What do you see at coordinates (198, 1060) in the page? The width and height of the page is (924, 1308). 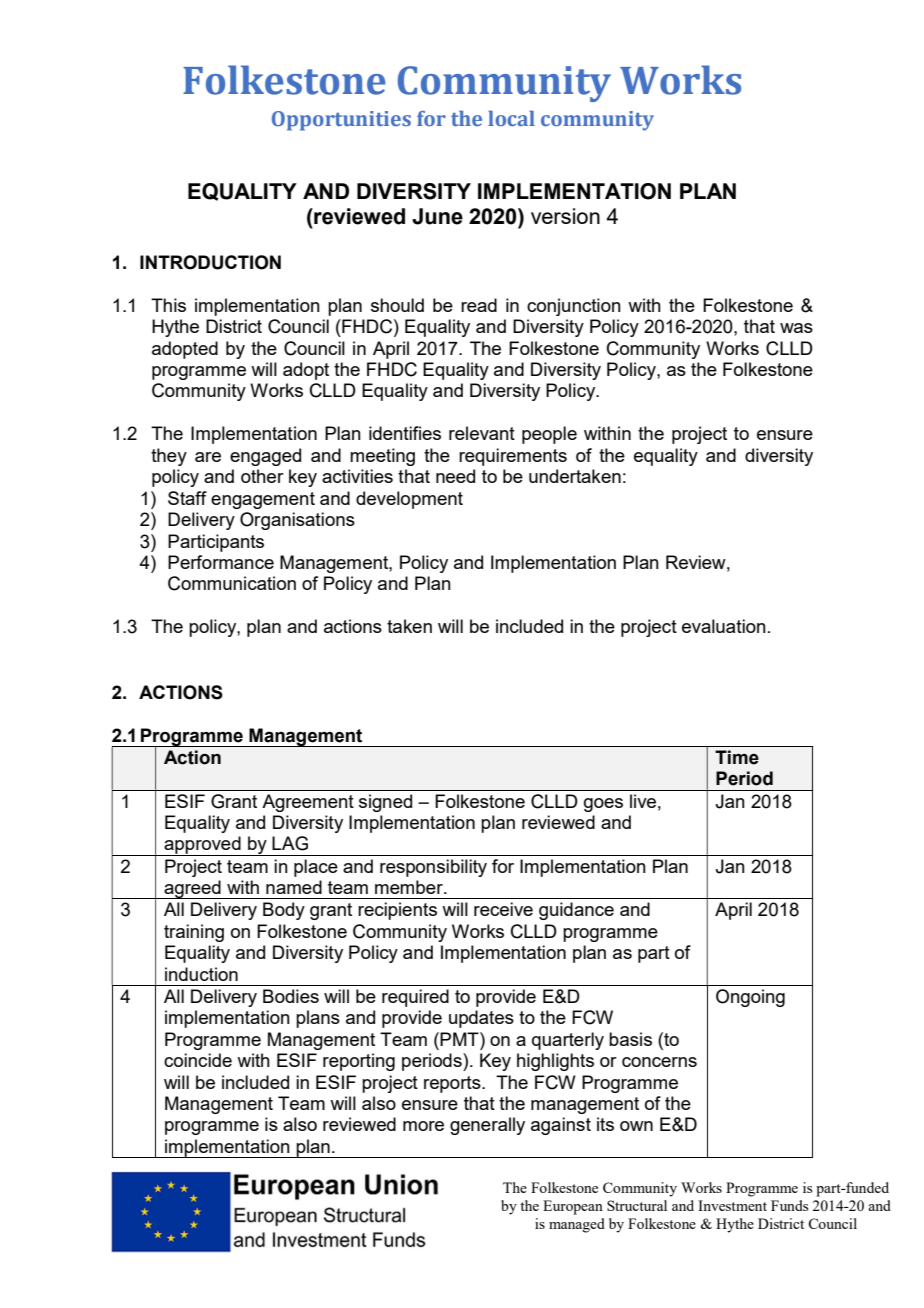 I see `coincide` at bounding box center [198, 1060].
